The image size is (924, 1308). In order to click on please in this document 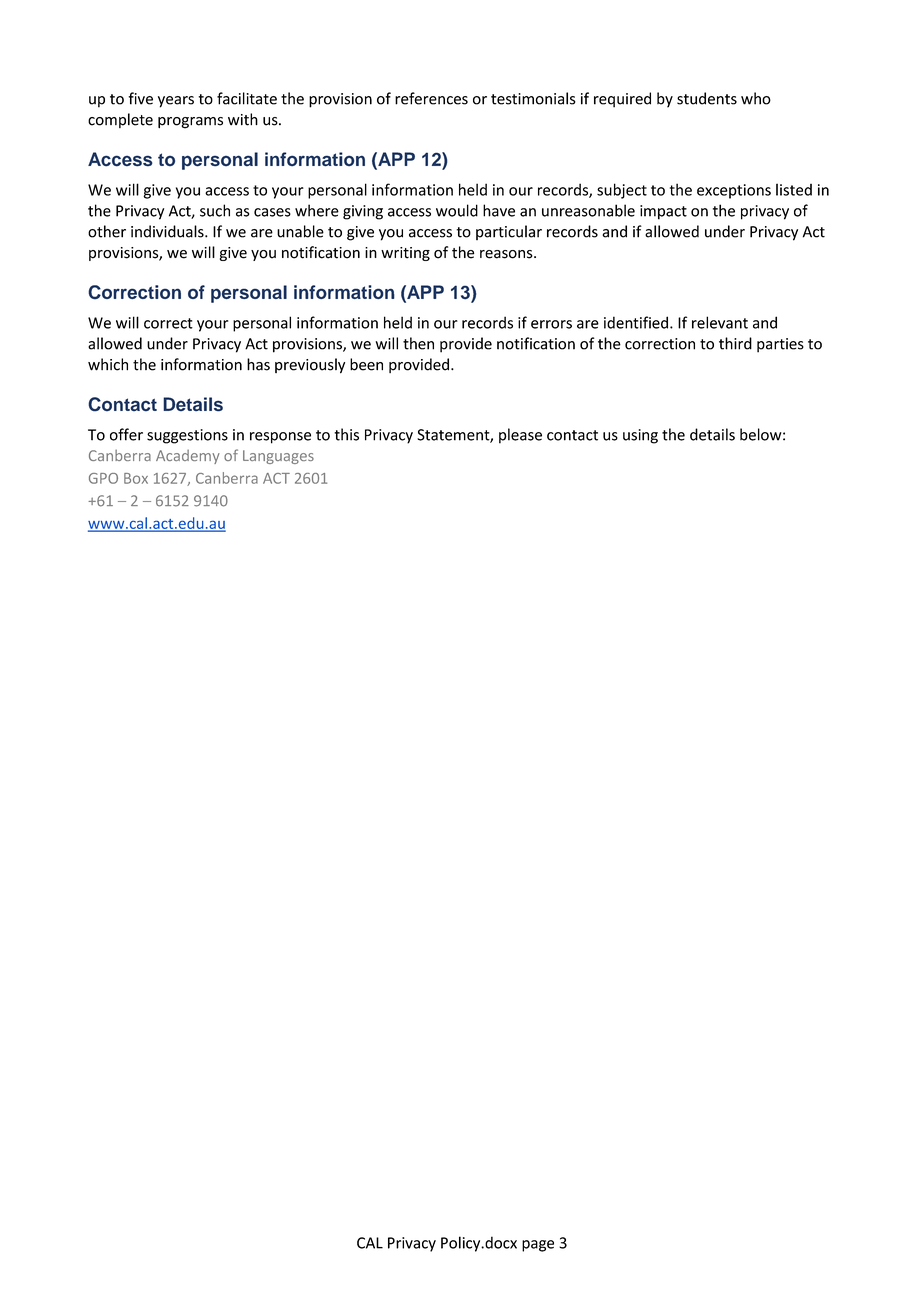, I will do `click(520, 436)`.
